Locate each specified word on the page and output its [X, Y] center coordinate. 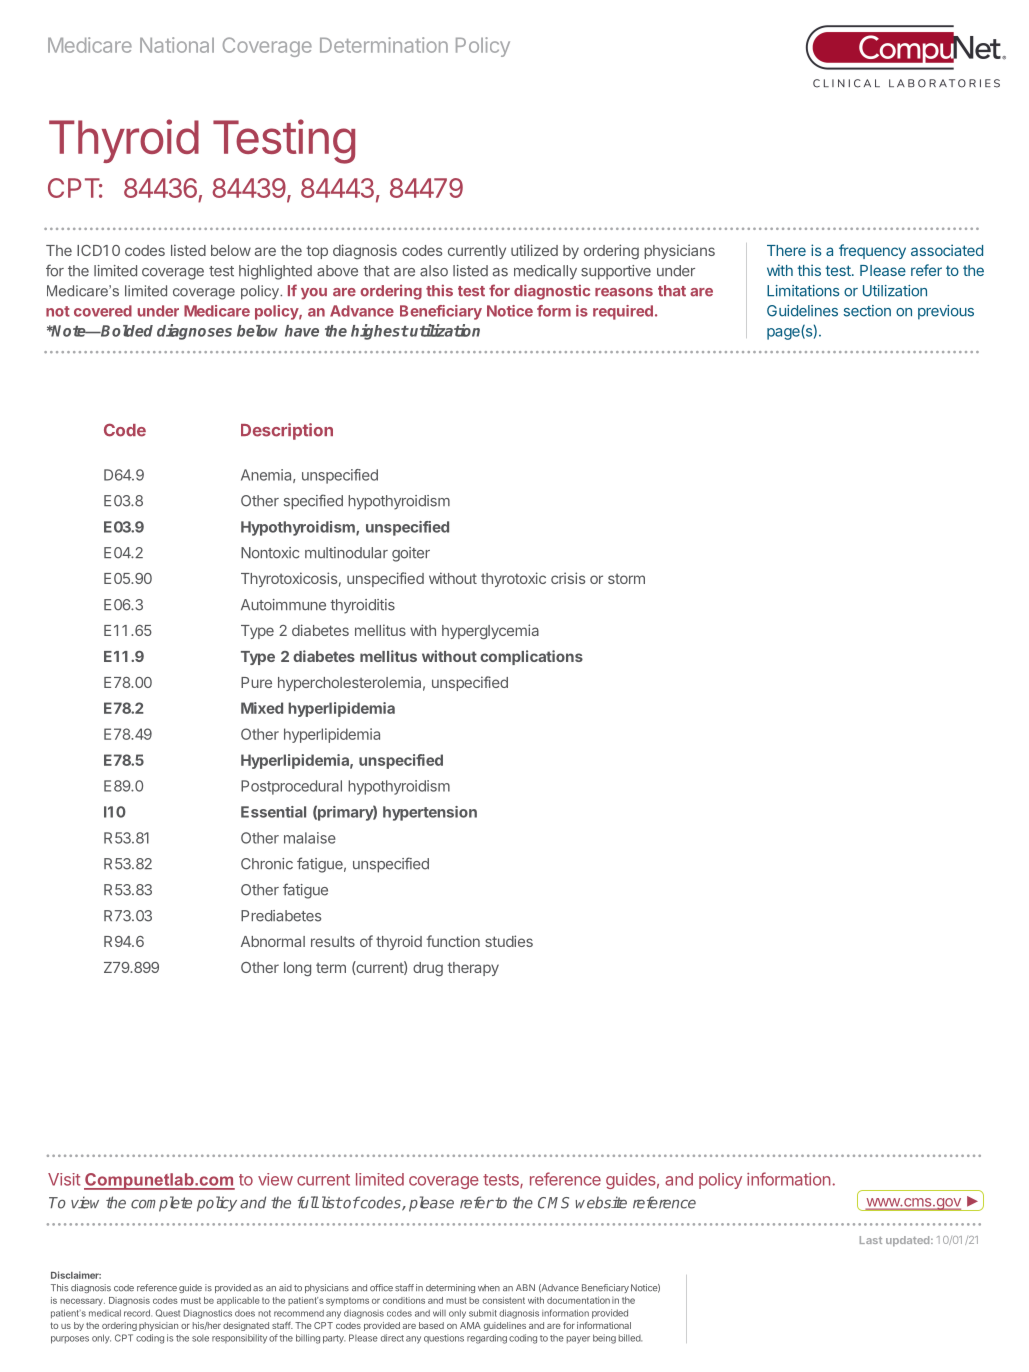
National [177, 45]
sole [200, 1338]
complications [531, 657]
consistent [503, 1300]
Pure [256, 682]
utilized [534, 250]
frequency [872, 251]
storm [626, 579]
